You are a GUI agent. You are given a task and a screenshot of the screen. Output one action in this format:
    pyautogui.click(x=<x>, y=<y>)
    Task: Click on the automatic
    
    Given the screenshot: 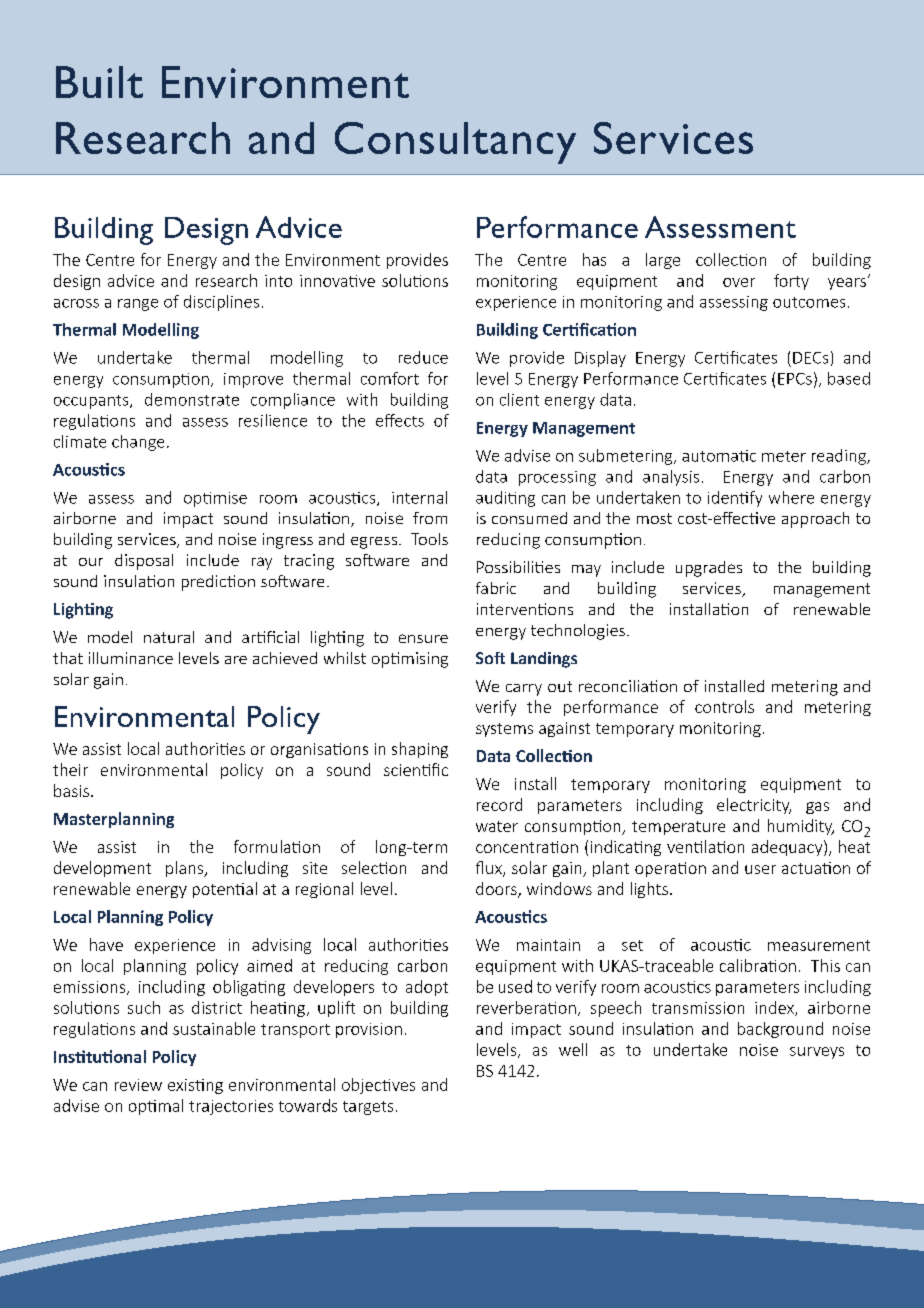 What is the action you would take?
    pyautogui.click(x=719, y=456)
